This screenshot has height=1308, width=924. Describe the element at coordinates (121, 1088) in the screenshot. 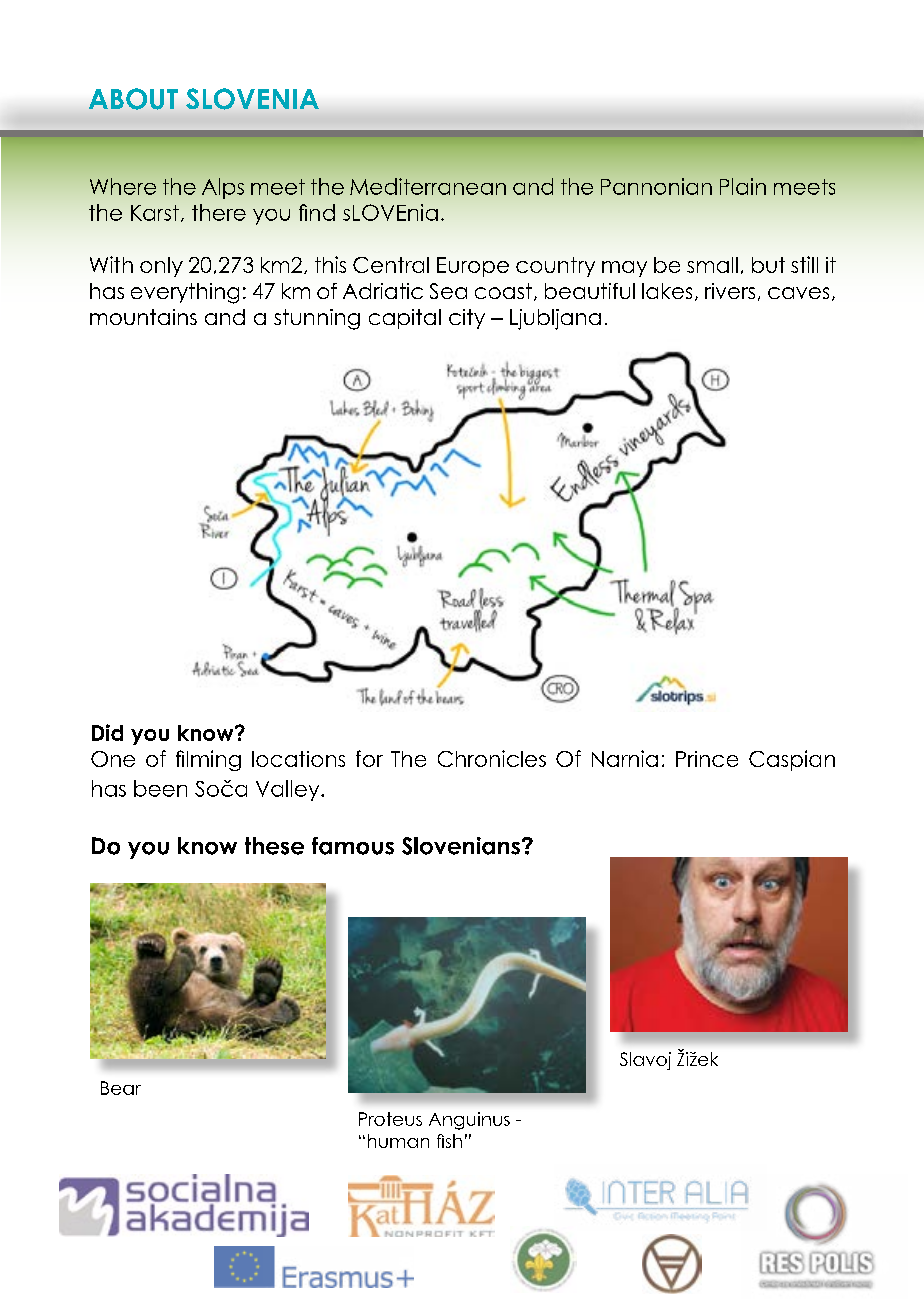

I see `Bear` at that location.
